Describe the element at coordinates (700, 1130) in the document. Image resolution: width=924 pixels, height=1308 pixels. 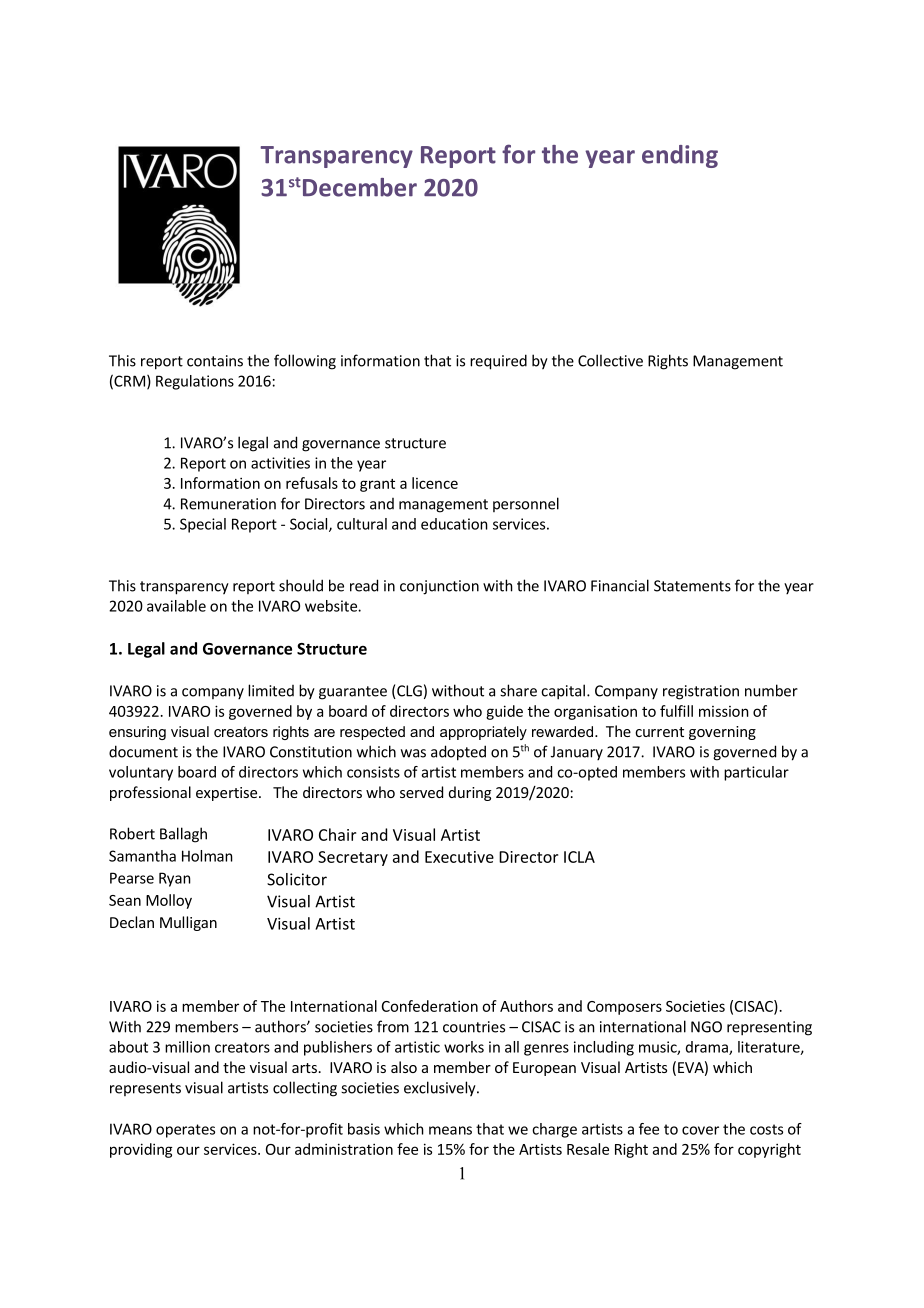
I see `cover` at that location.
